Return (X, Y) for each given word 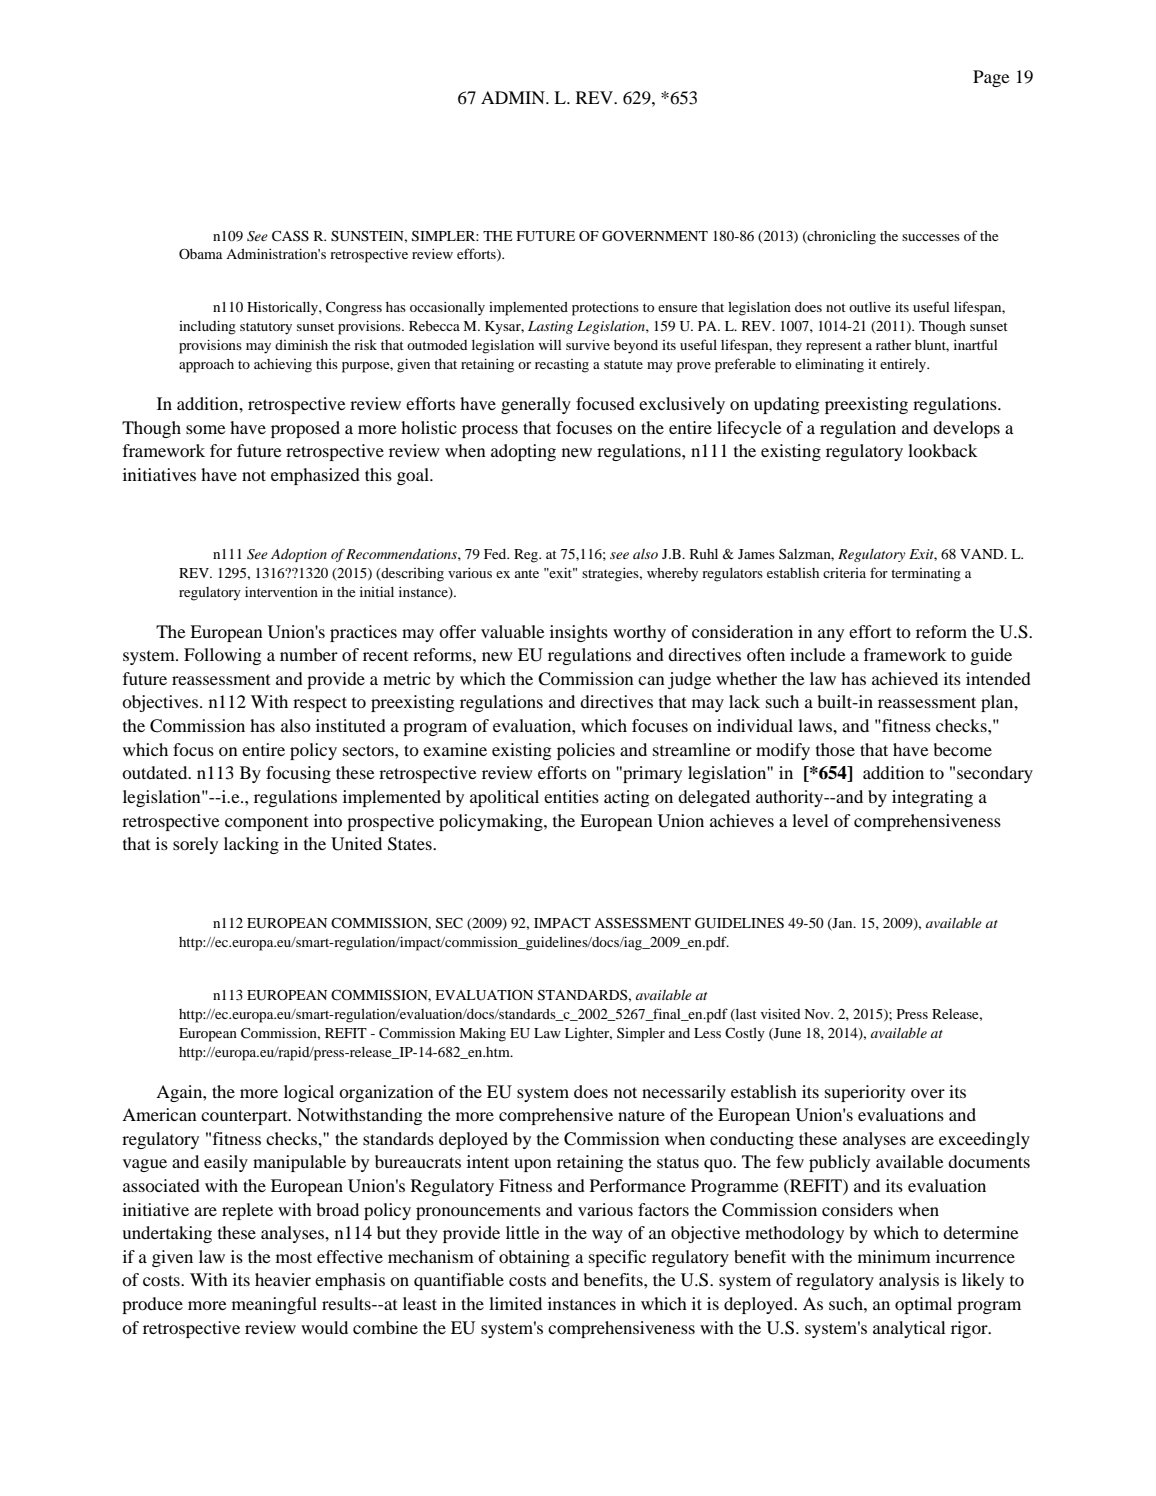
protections (605, 308)
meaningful (274, 1305)
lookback (943, 450)
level (810, 820)
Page (991, 78)
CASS (290, 235)
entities (571, 796)
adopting (523, 452)
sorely (195, 845)
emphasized (315, 476)
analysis (909, 1281)
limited (515, 1303)
